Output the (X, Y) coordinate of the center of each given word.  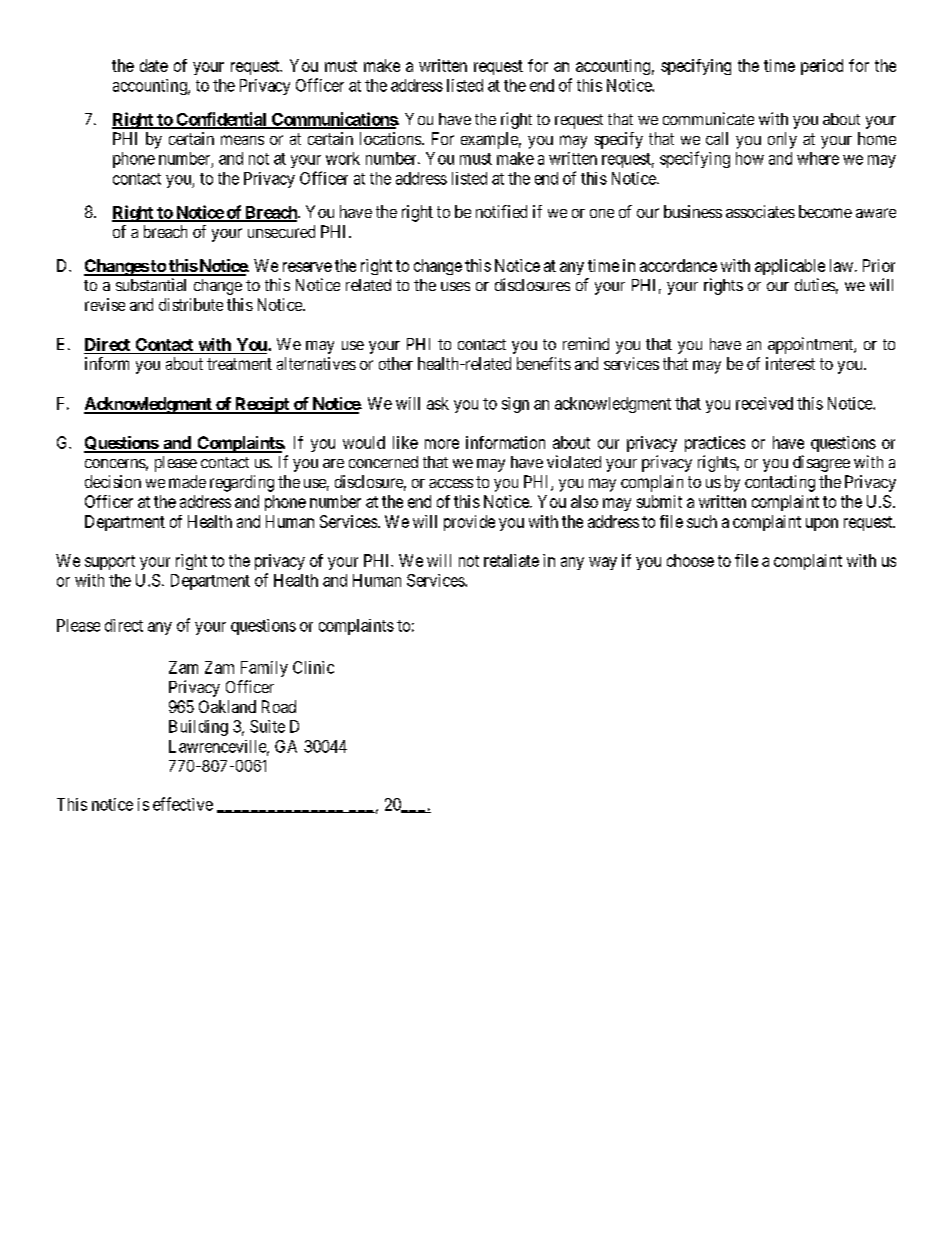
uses (455, 286)
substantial (151, 284)
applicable (790, 267)
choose (690, 560)
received (764, 403)
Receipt (262, 405)
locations (390, 138)
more (442, 444)
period (822, 67)
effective (183, 804)
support (110, 562)
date (154, 65)
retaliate (511, 560)
